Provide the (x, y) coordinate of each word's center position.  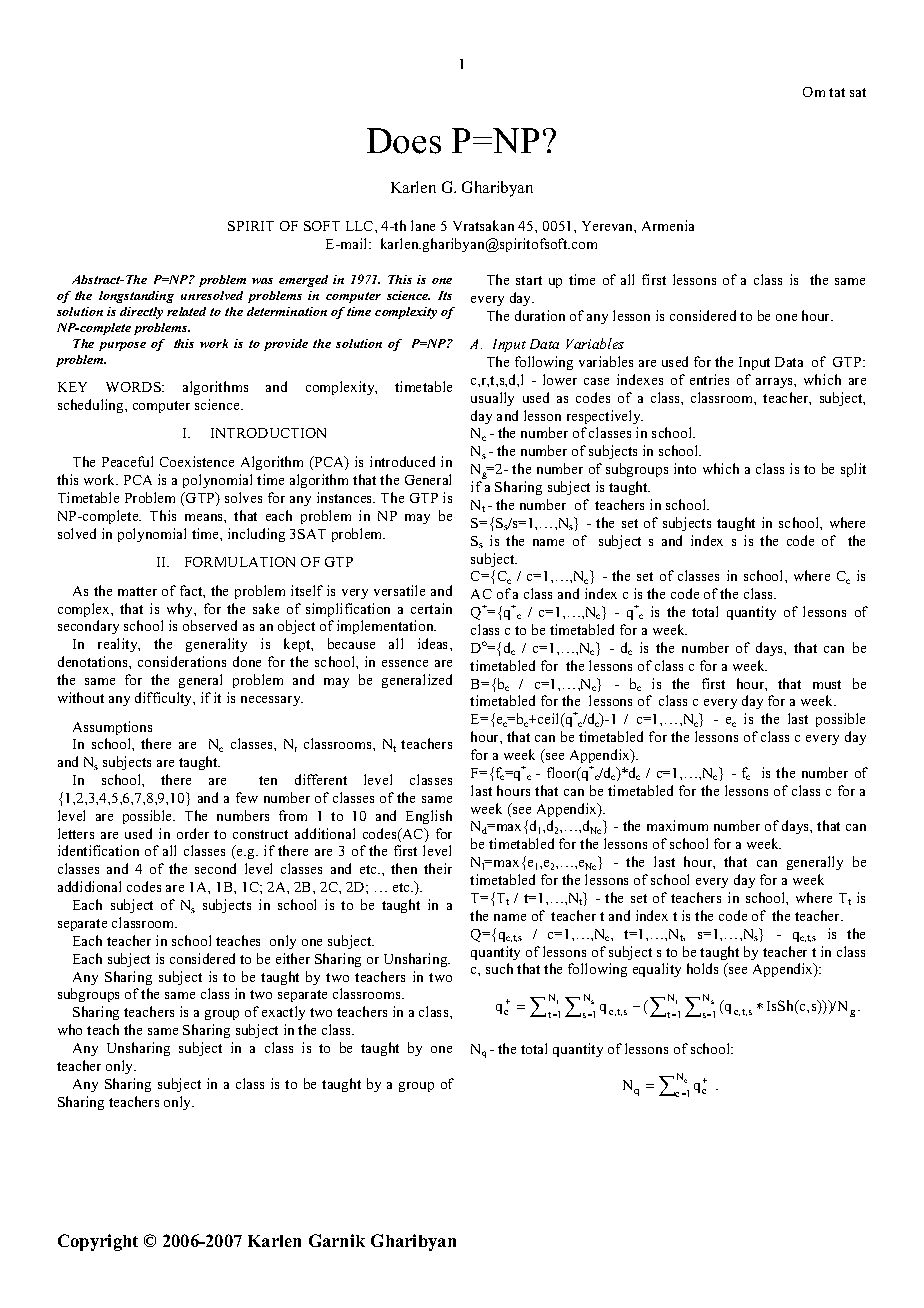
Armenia (668, 225)
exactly (283, 1013)
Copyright (98, 1242)
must (827, 684)
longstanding (136, 297)
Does (404, 141)
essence (405, 663)
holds (702, 968)
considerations (182, 661)
